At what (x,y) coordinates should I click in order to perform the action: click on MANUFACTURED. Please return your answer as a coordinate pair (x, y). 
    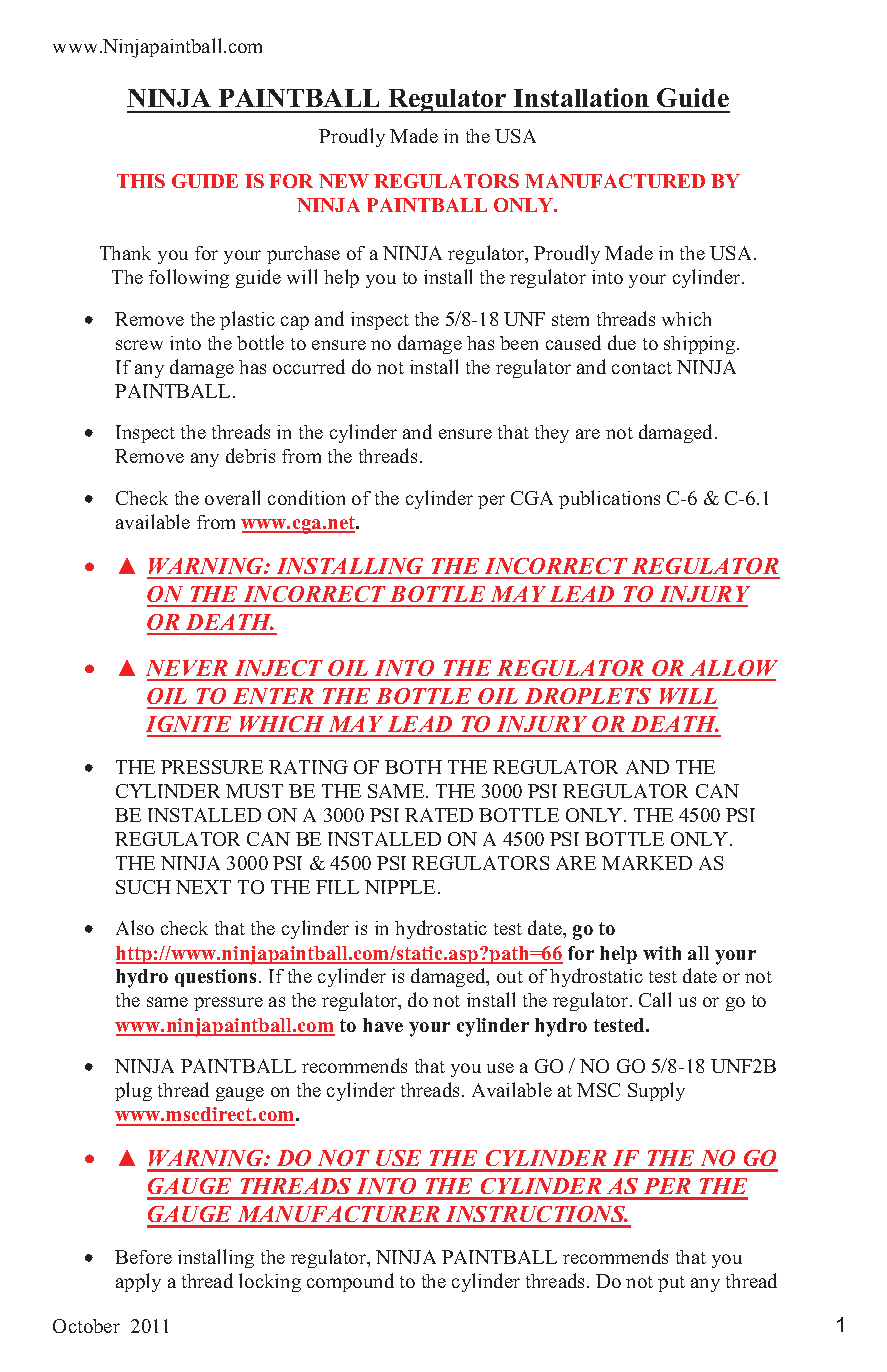
    Looking at the image, I should click on (615, 181).
